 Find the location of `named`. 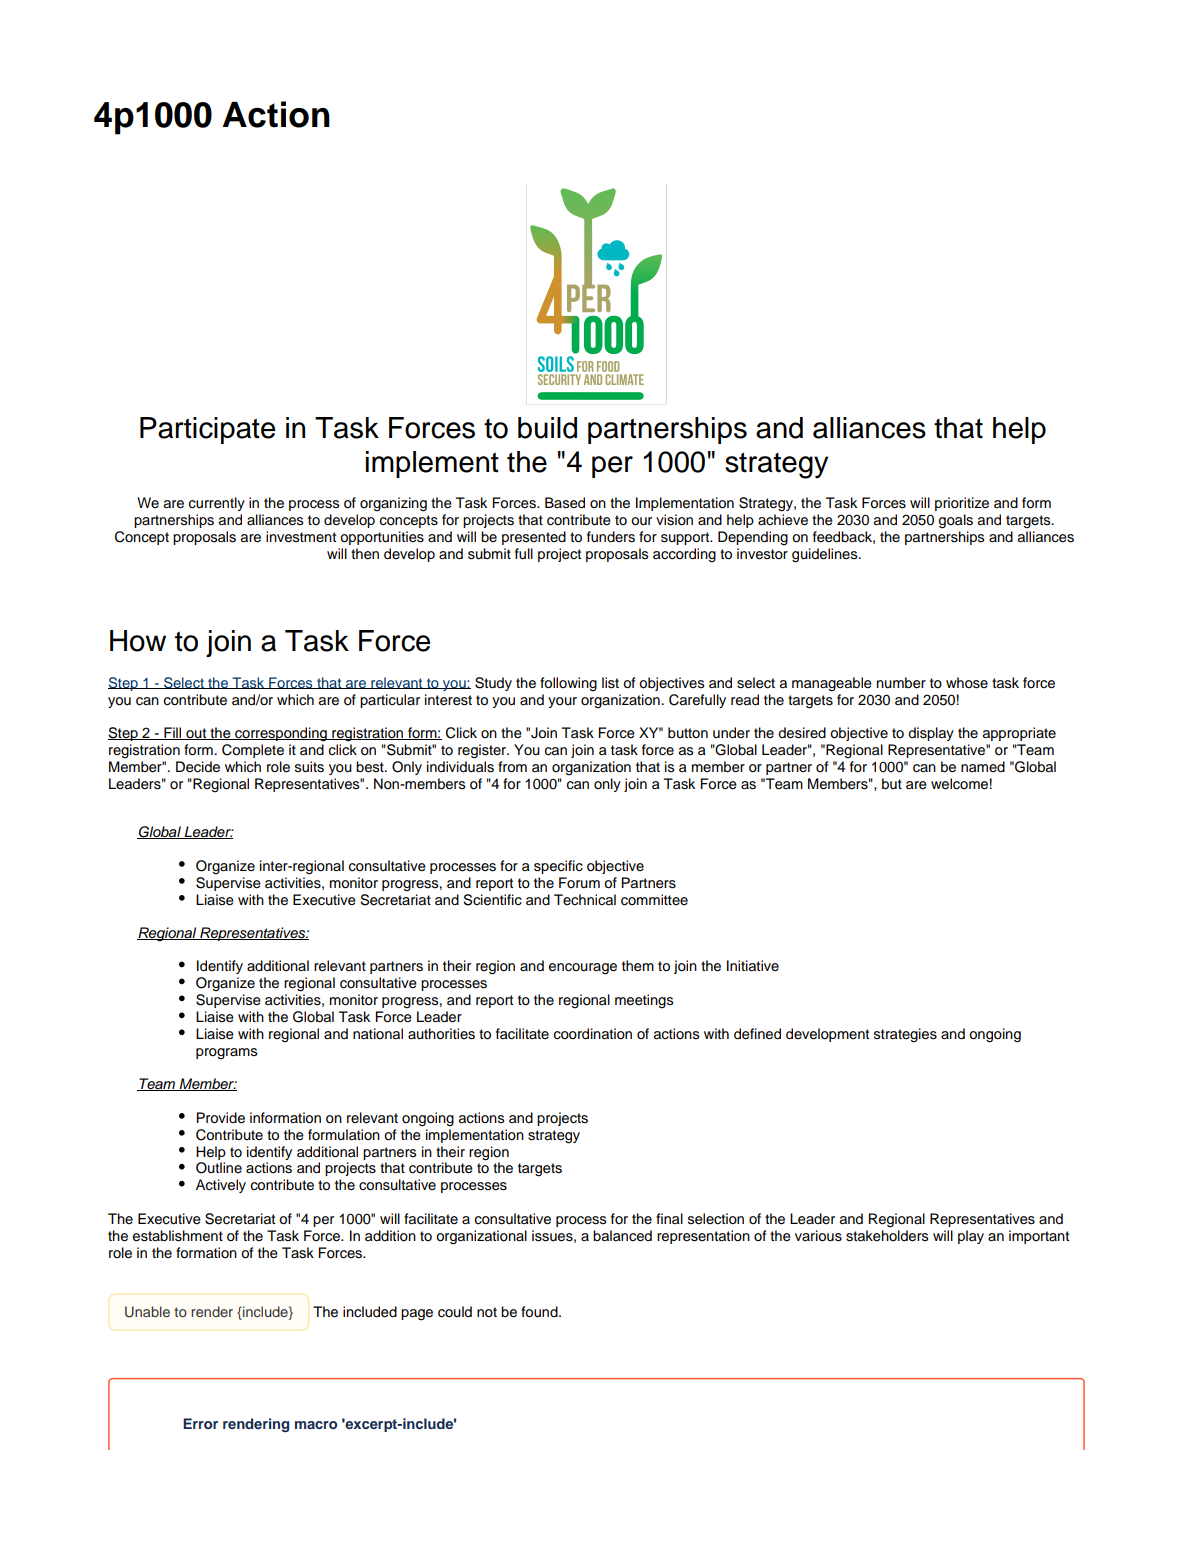

named is located at coordinates (983, 766).
